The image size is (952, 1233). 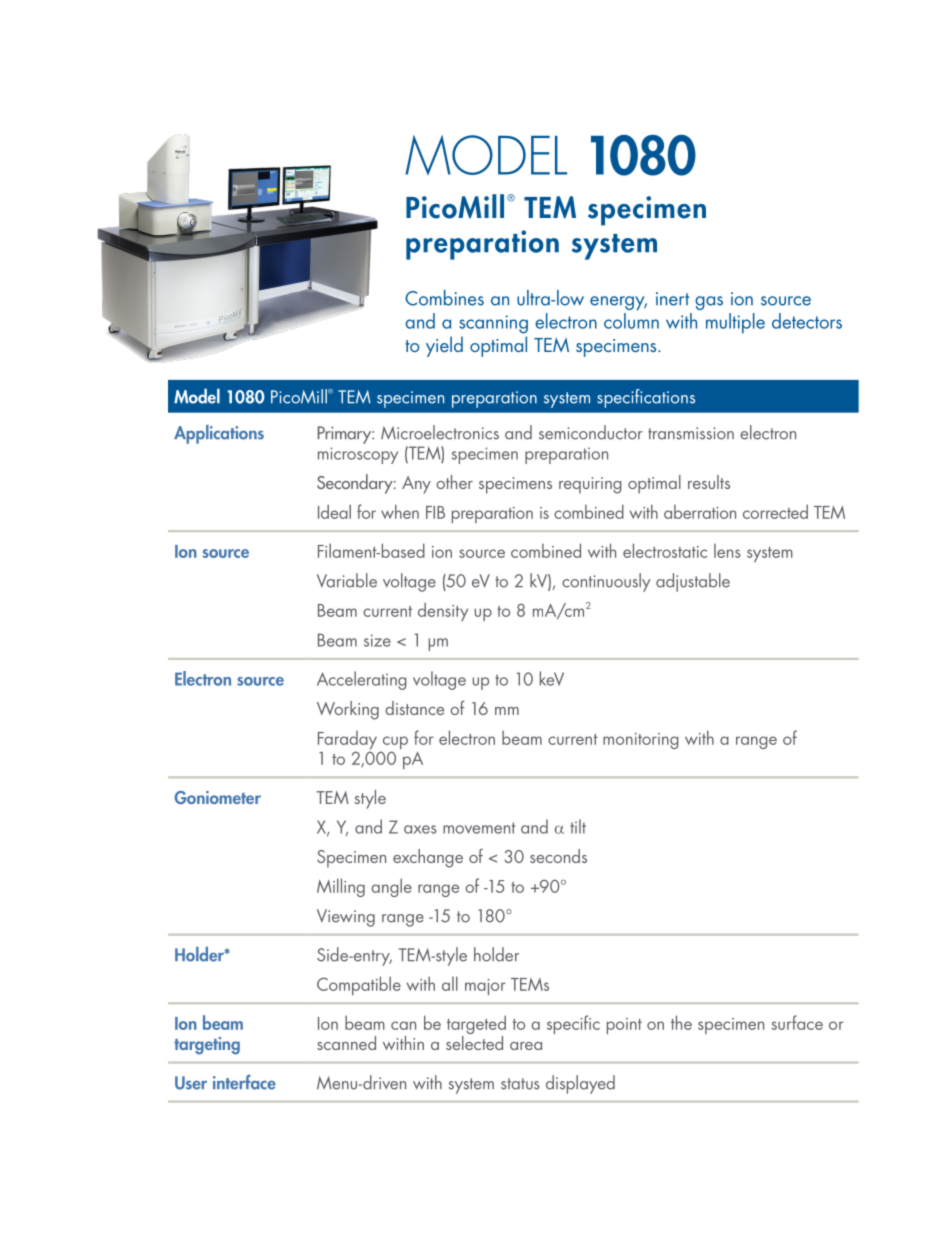 What do you see at coordinates (493, 324) in the screenshot?
I see `scanning` at bounding box center [493, 324].
